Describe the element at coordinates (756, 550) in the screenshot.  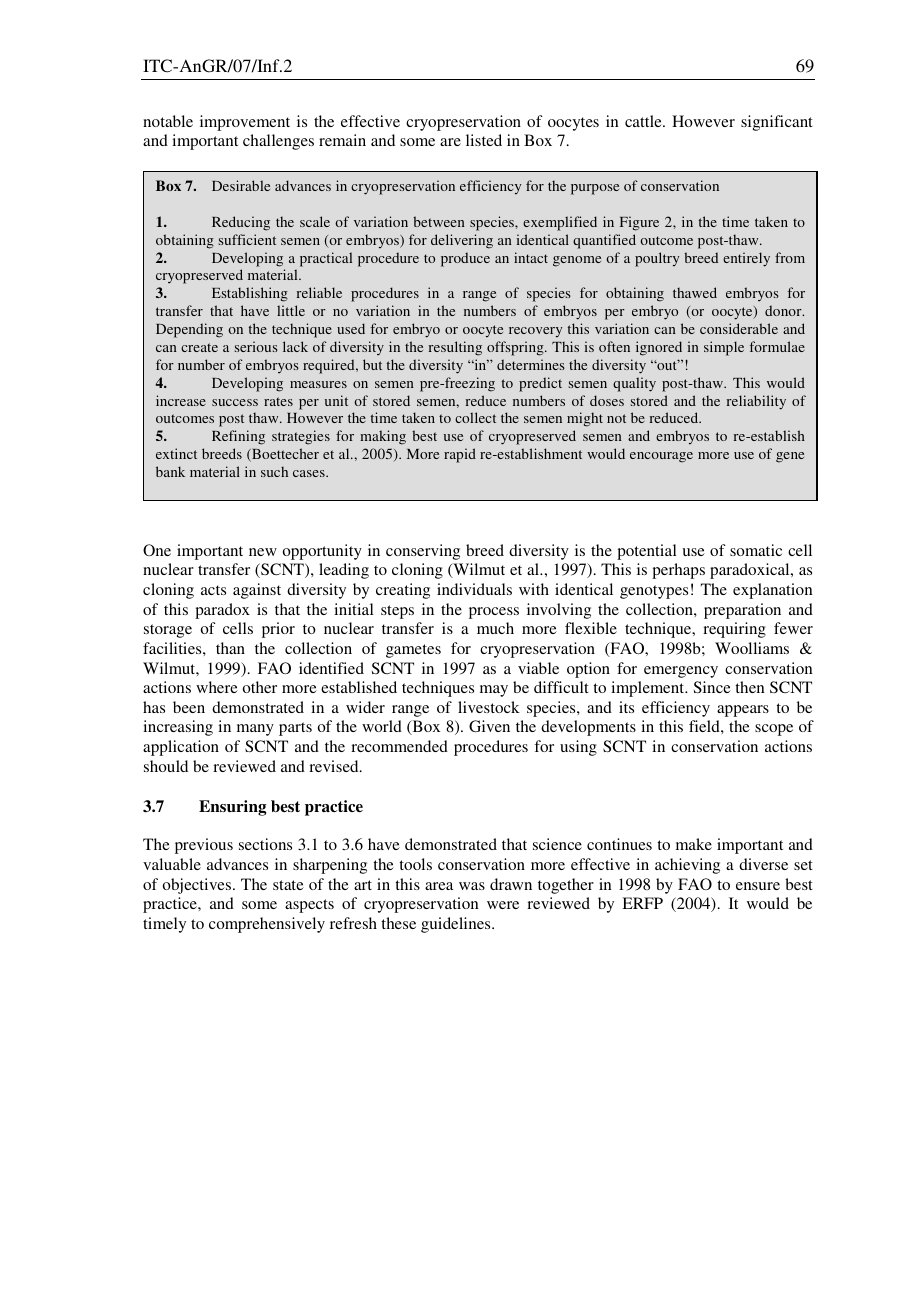
I see `somatic` at that location.
